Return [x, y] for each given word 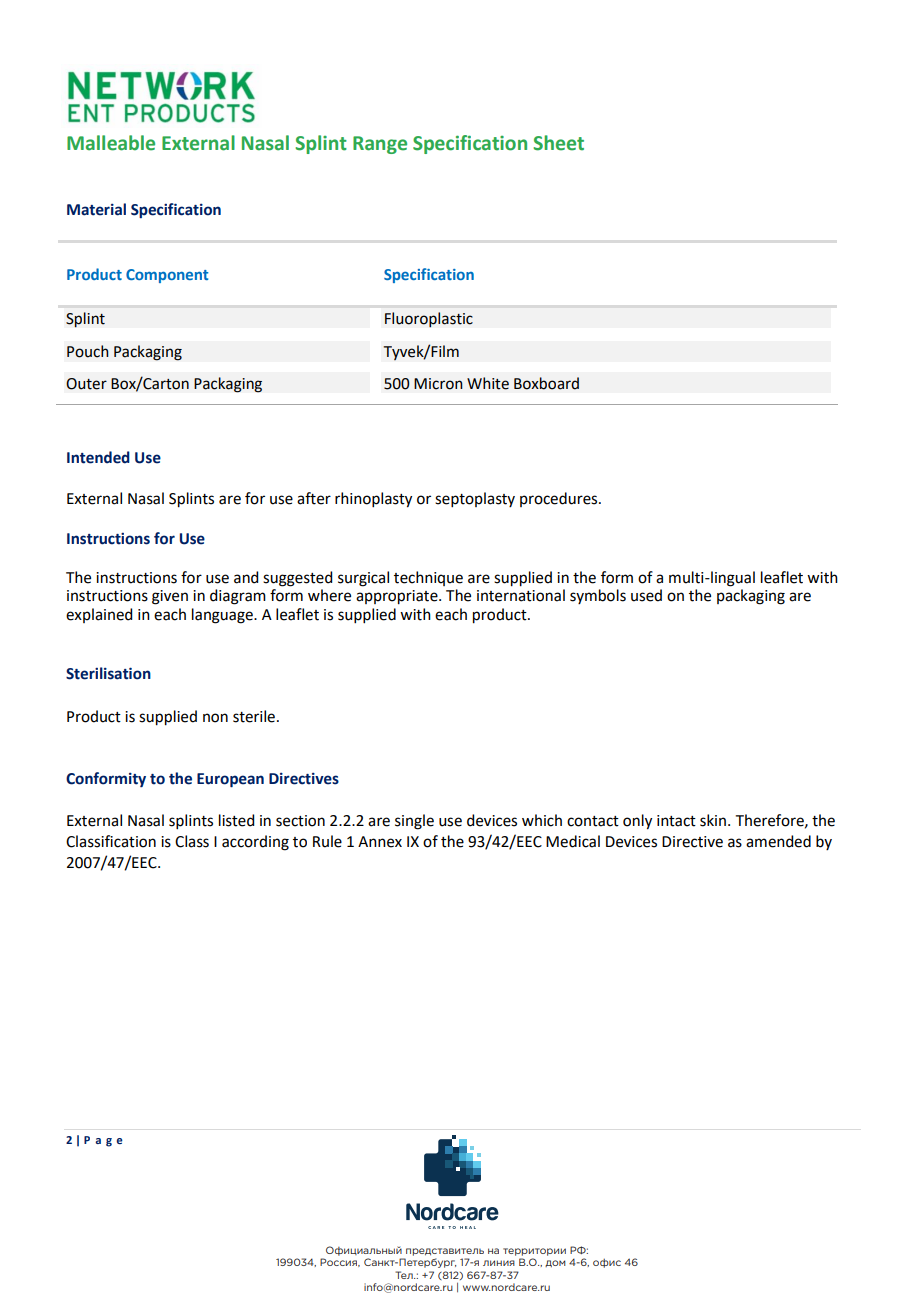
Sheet [558, 143]
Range [380, 145]
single [414, 822]
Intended [98, 457]
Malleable [111, 143]
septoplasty [475, 499]
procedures [560, 499]
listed [236, 820]
